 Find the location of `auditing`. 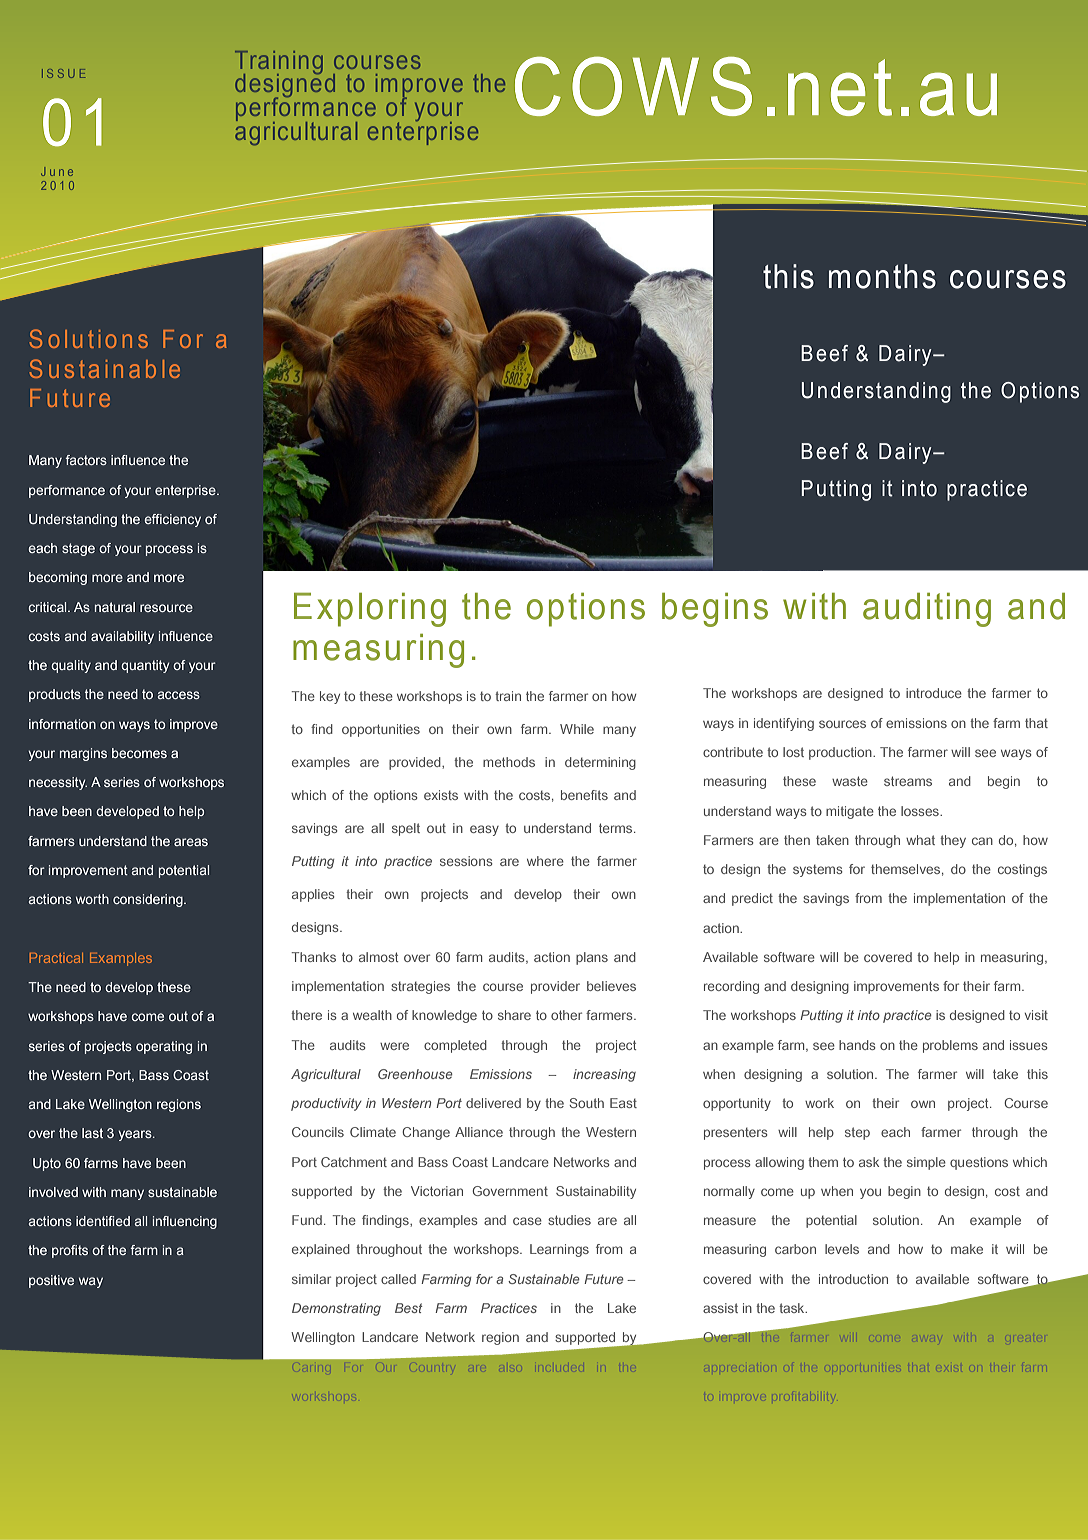

auditing is located at coordinates (927, 610).
